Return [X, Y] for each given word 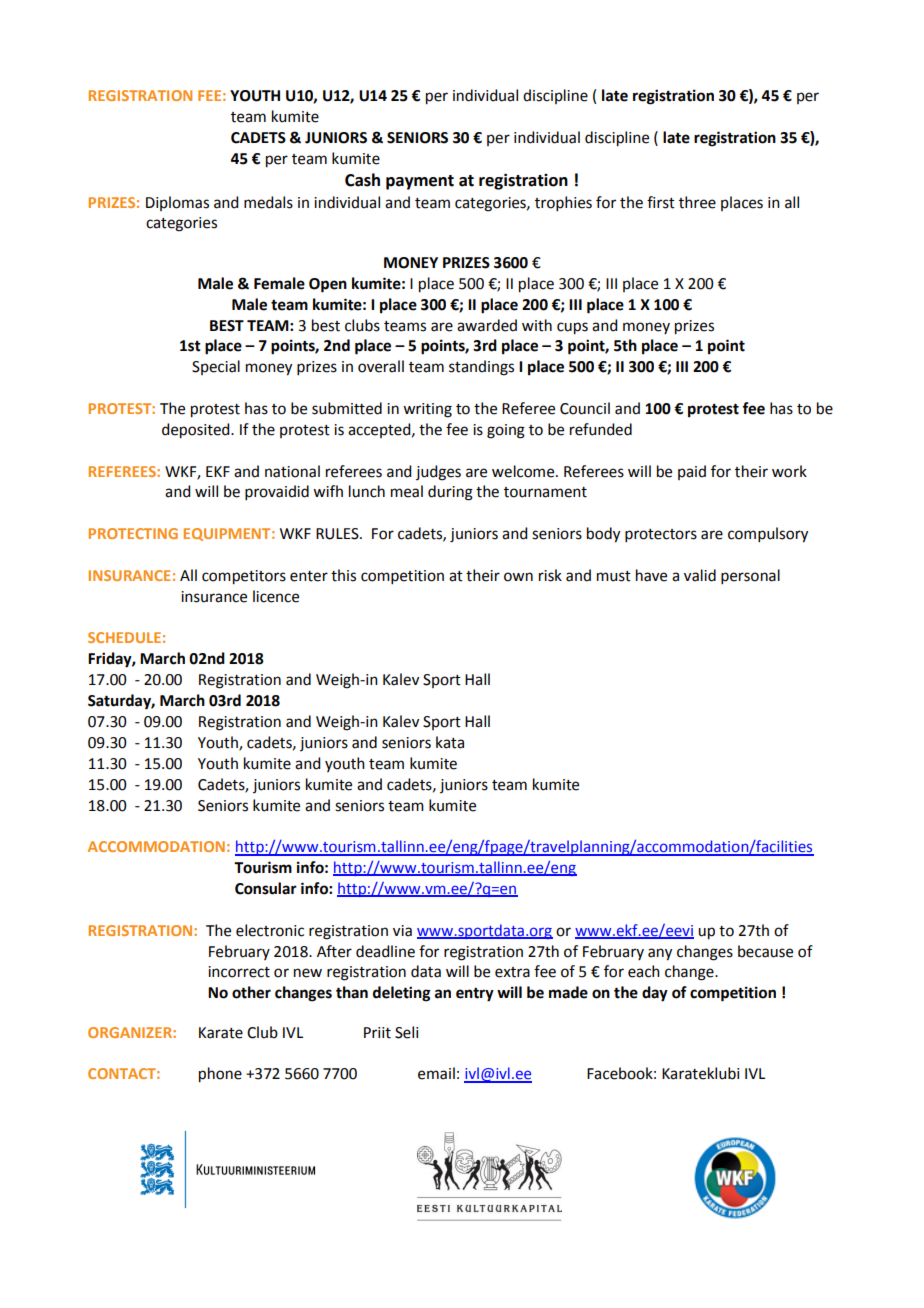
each [644, 971]
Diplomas [177, 203]
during [450, 493]
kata [450, 742]
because [765, 951]
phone [220, 1075]
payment [420, 182]
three [697, 202]
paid [692, 472]
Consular [266, 888]
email [436, 1073]
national [292, 471]
